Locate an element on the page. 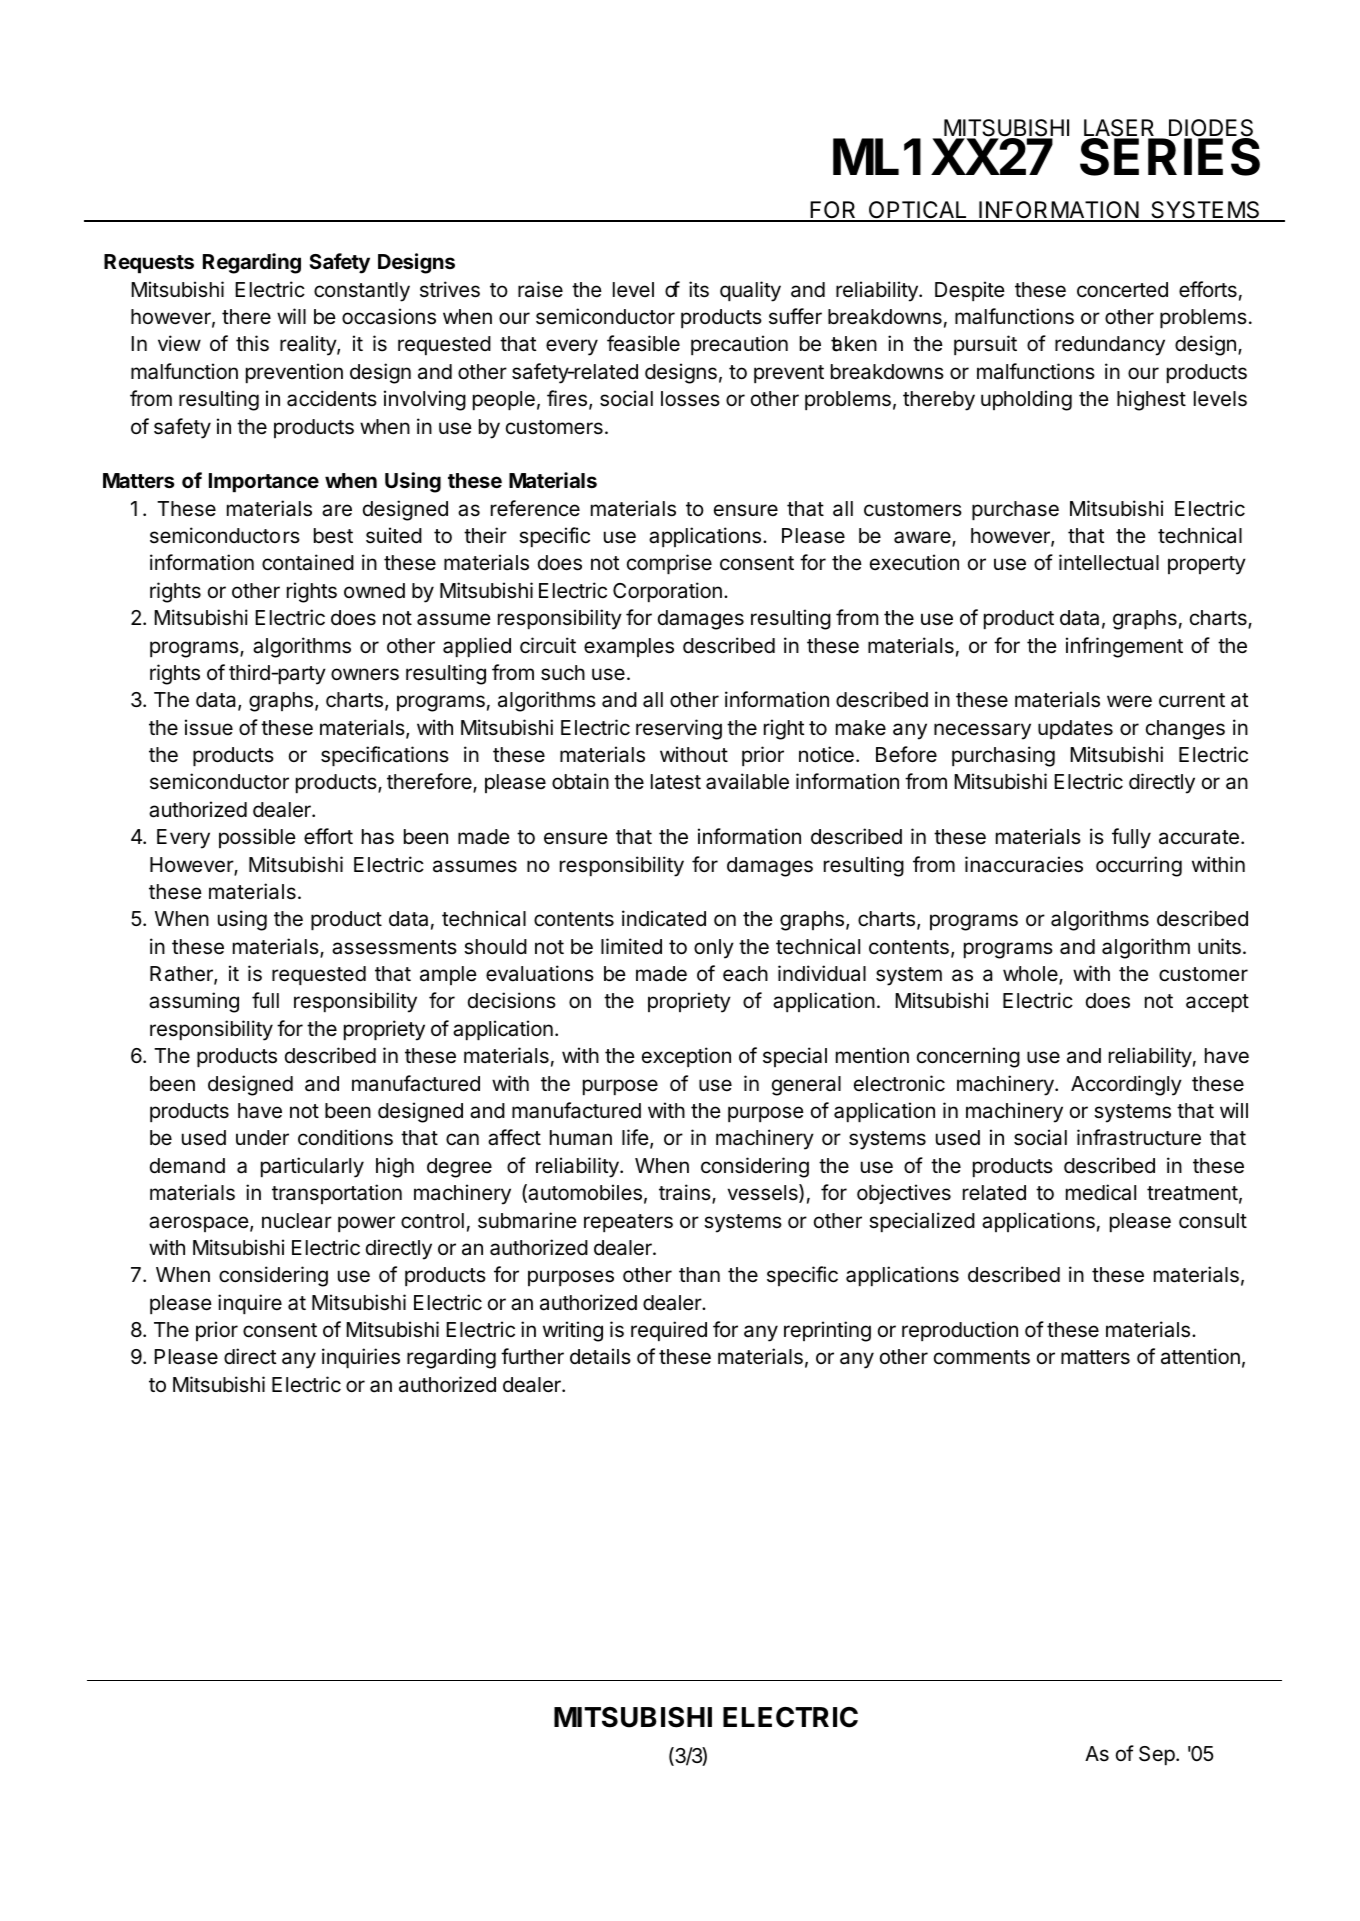  inquiries is located at coordinates (361, 1358).
